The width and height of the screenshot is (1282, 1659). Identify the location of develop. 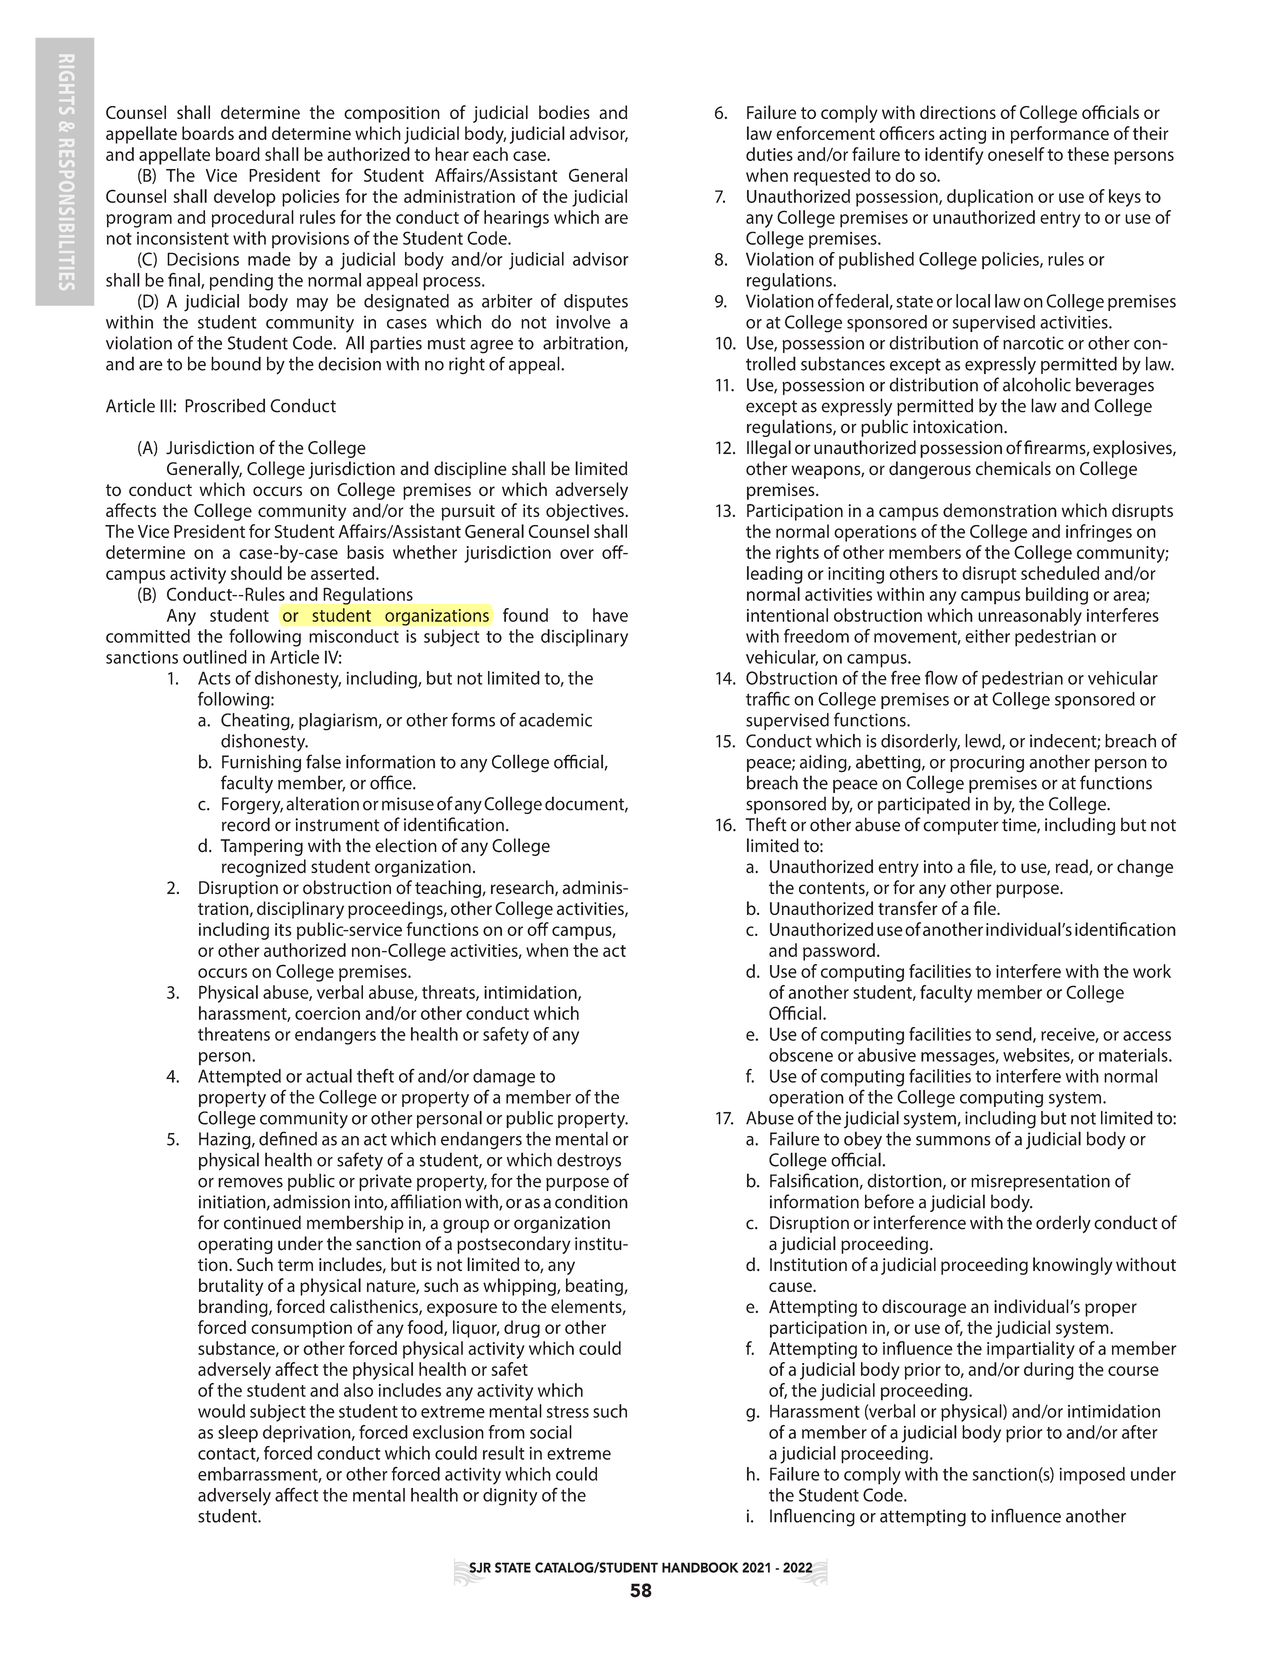
(245, 198).
